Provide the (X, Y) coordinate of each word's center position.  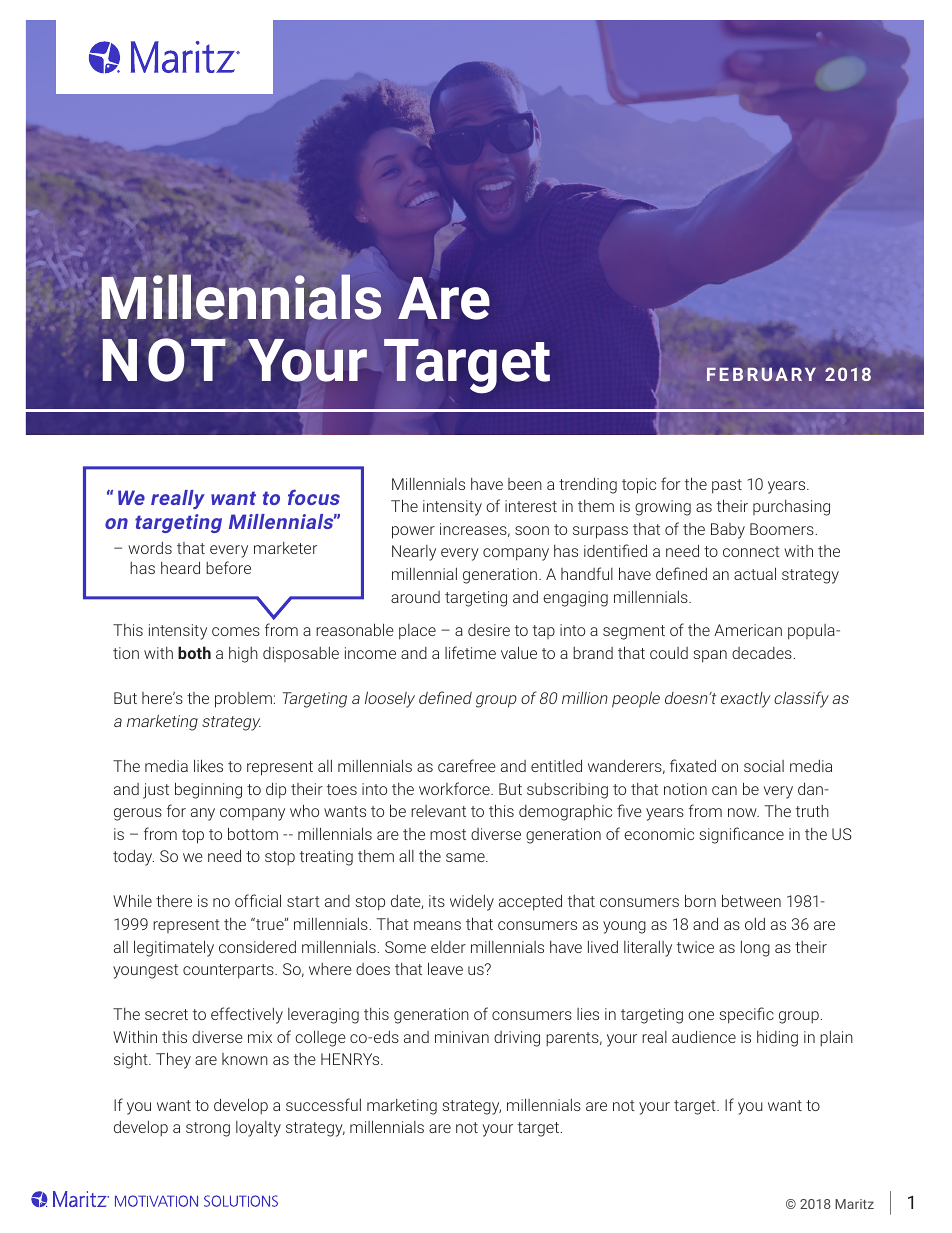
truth (812, 811)
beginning (208, 790)
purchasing (791, 508)
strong (208, 1129)
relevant (438, 811)
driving (517, 1039)
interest (531, 506)
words (150, 548)
